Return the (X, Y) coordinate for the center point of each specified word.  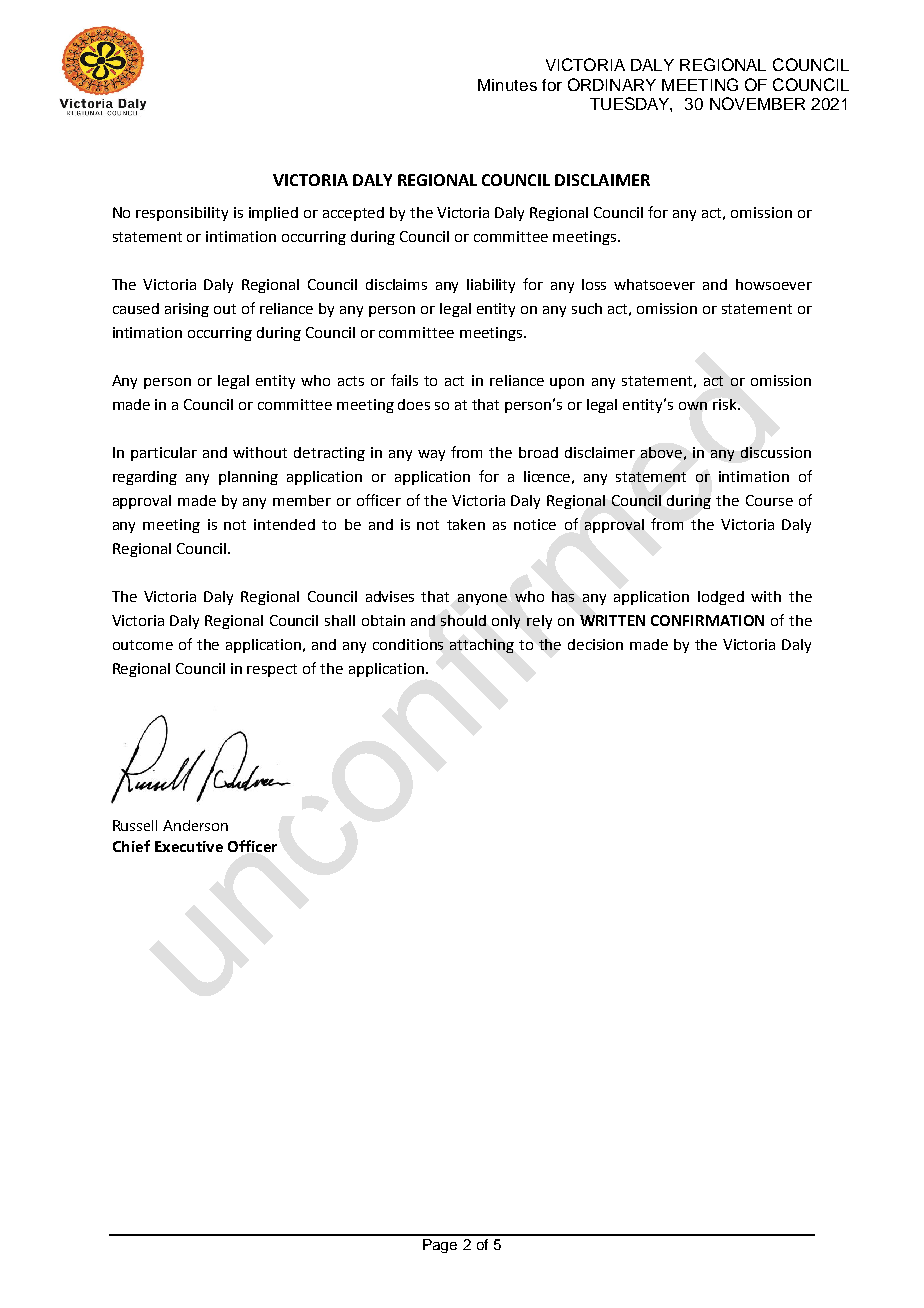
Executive (189, 846)
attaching (482, 646)
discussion (776, 452)
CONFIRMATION (707, 620)
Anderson (195, 825)
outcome (143, 645)
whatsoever (654, 284)
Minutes (507, 85)
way (431, 455)
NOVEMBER (757, 103)
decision (595, 644)
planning (248, 478)
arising (187, 310)
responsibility (182, 214)
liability (491, 286)
